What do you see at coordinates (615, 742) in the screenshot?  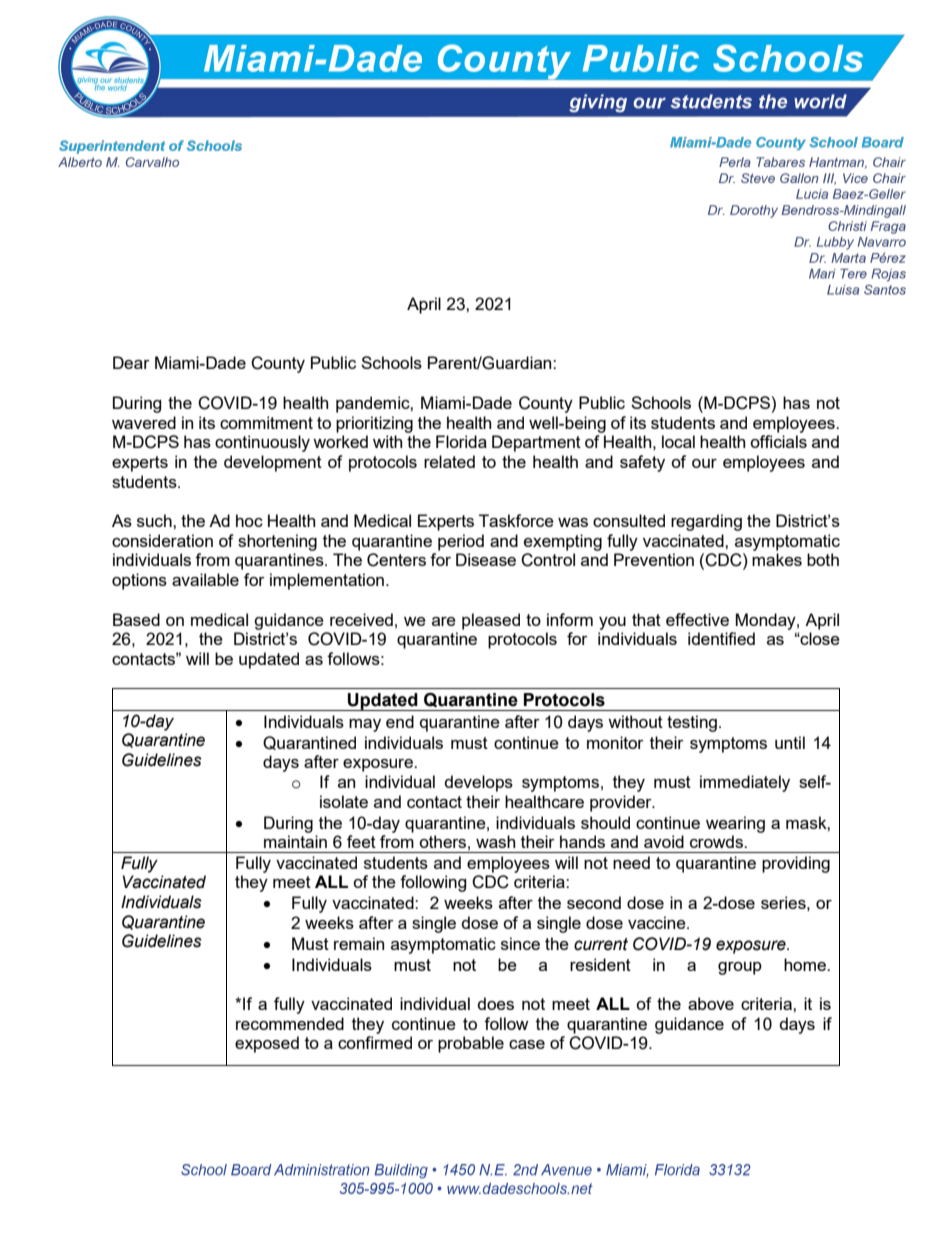 I see `monitor` at bounding box center [615, 742].
